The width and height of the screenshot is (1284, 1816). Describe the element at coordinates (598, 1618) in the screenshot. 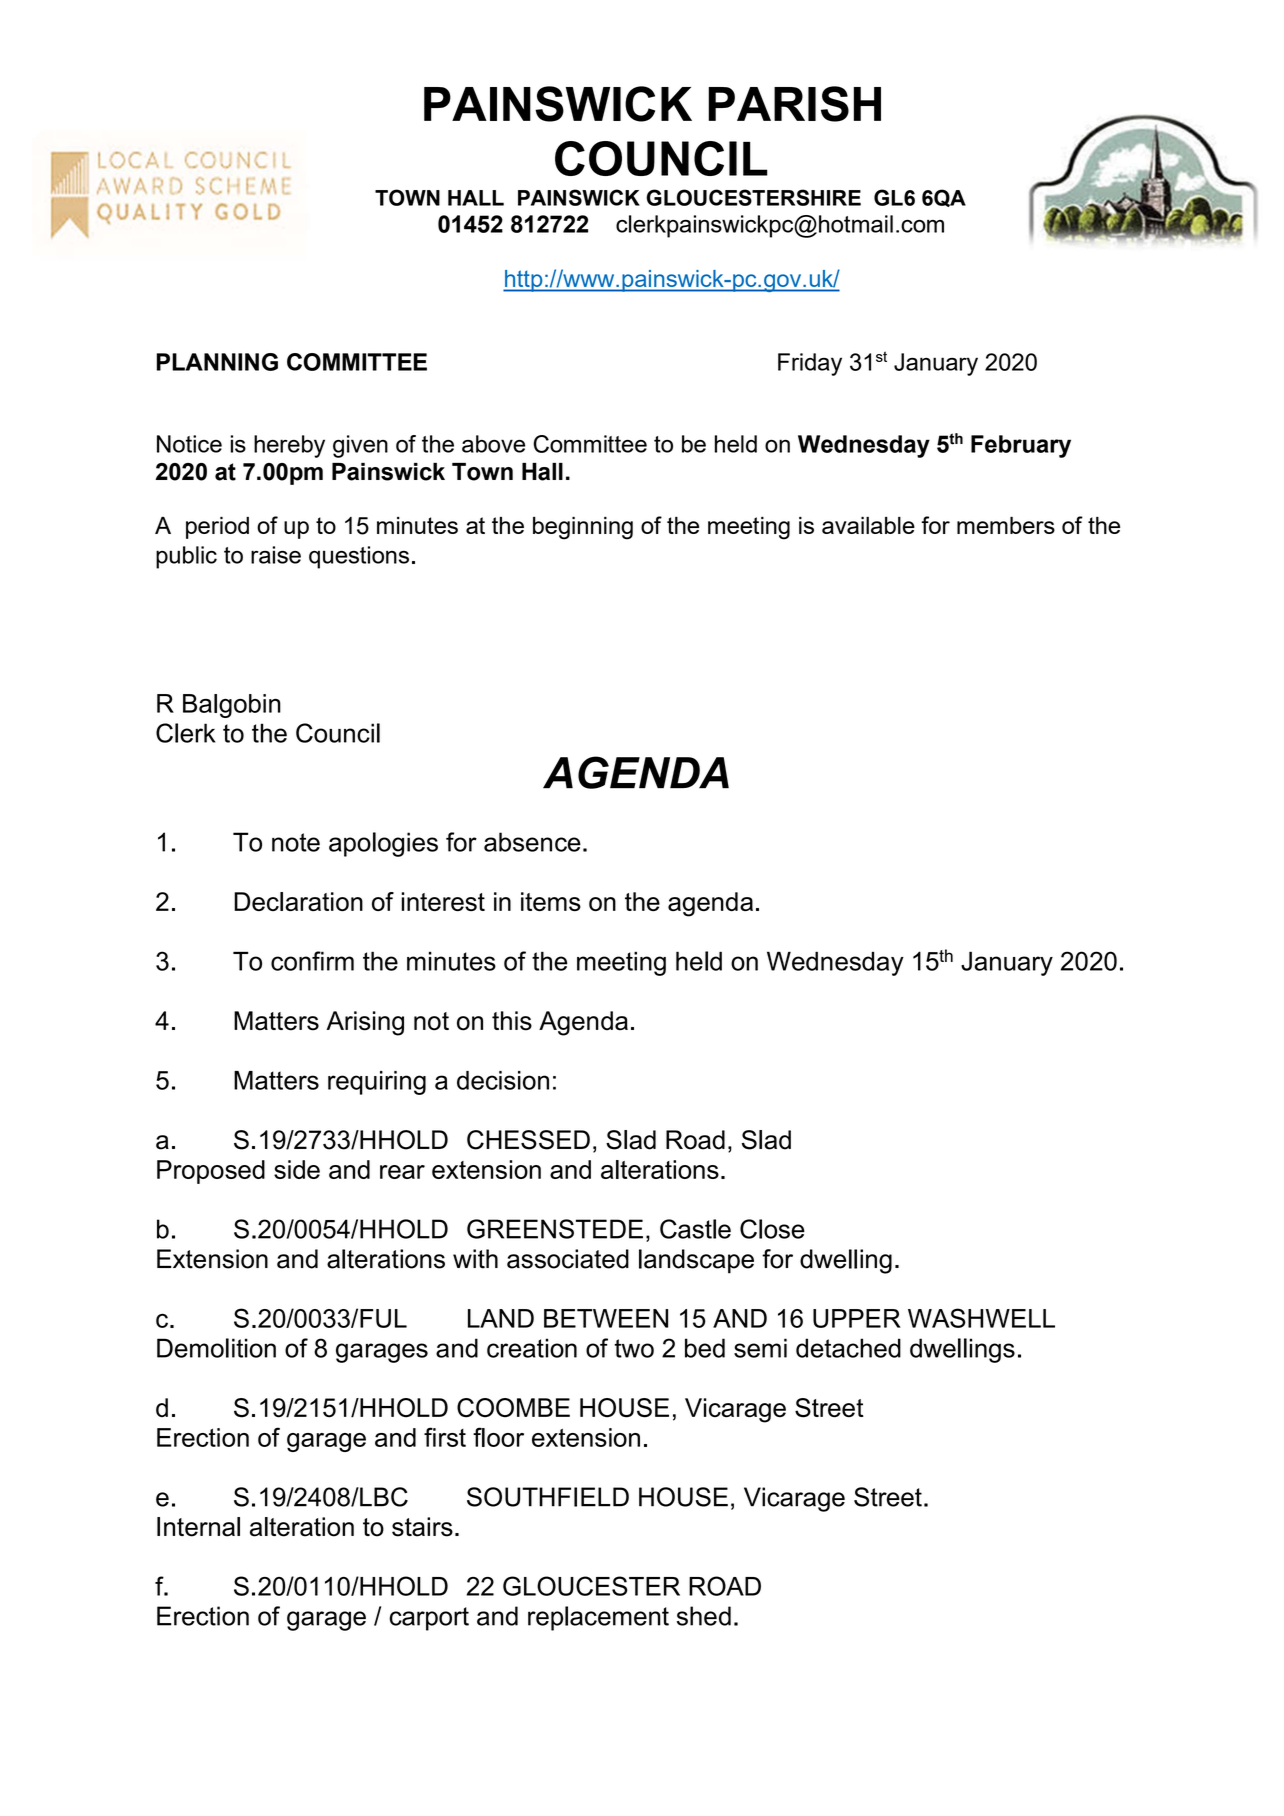

I see `replacement` at that location.
